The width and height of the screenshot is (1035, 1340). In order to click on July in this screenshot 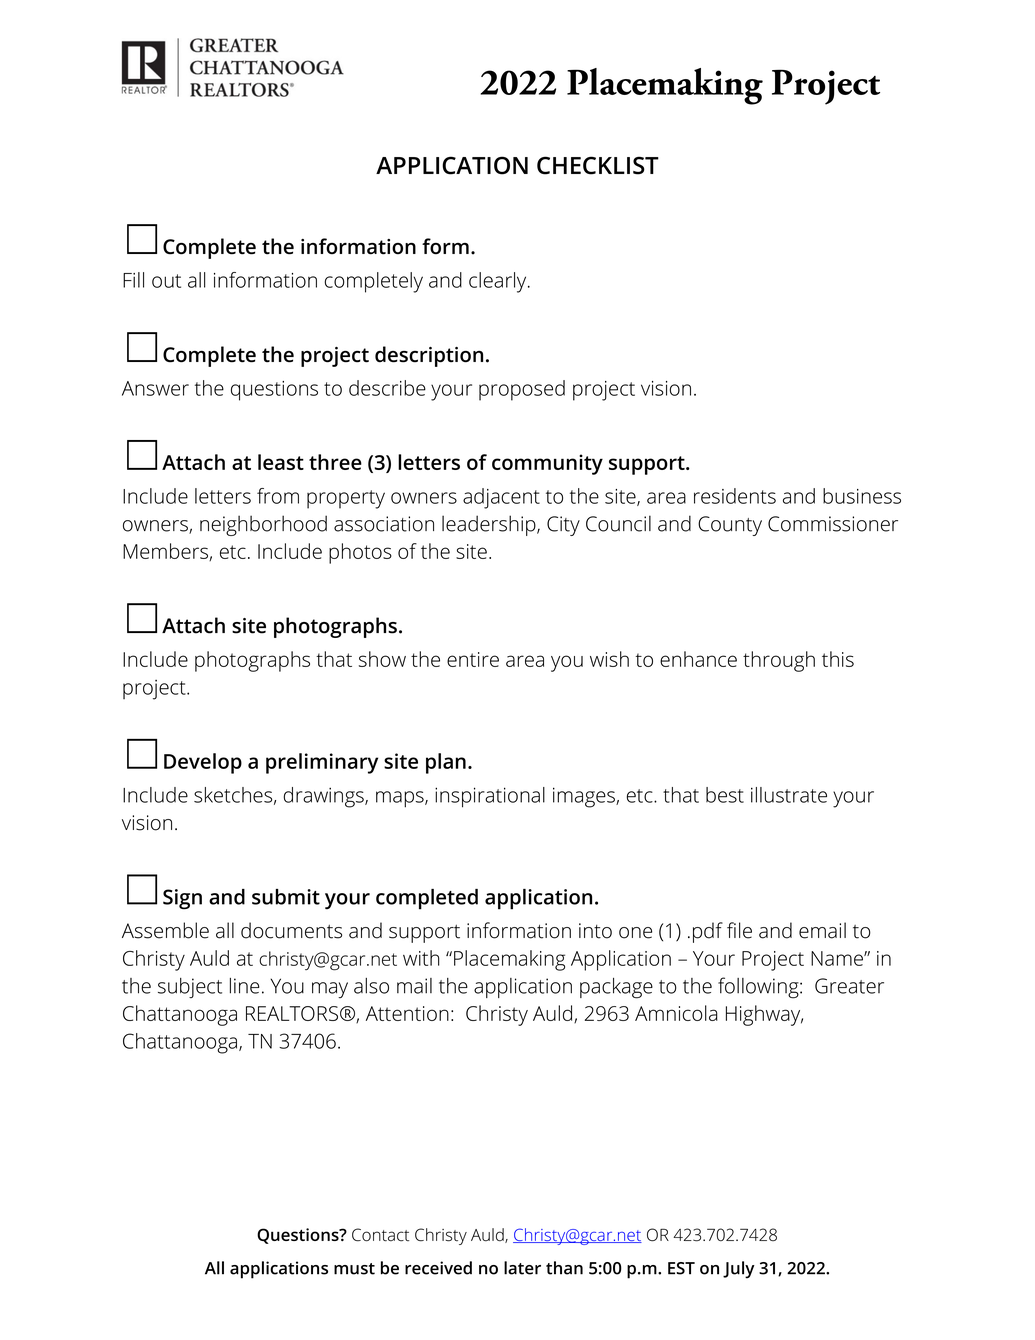, I will do `click(739, 1270)`.
